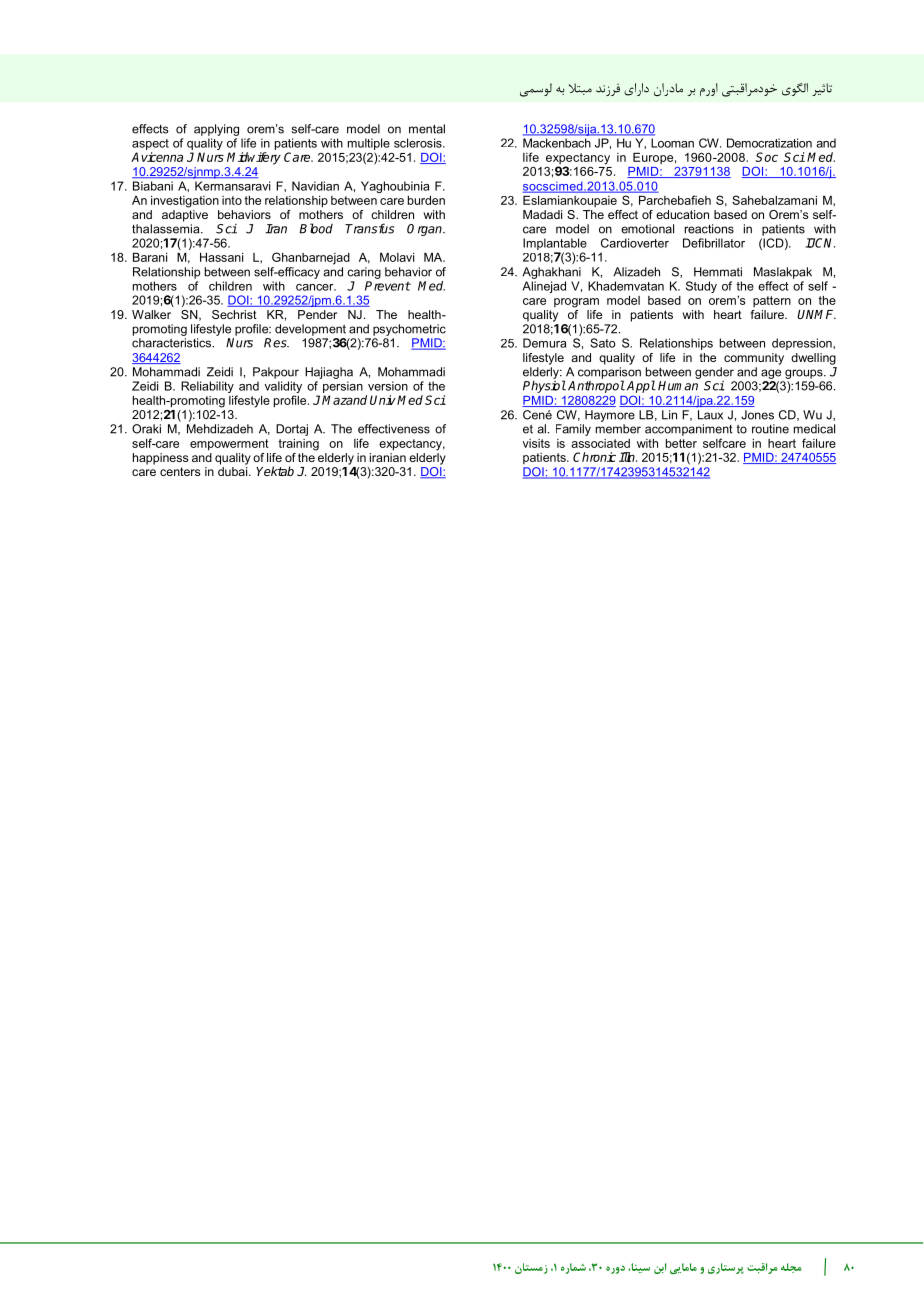 The height and width of the screenshot is (1308, 924). What do you see at coordinates (254, 158) in the screenshot?
I see `Midwifery` at bounding box center [254, 158].
